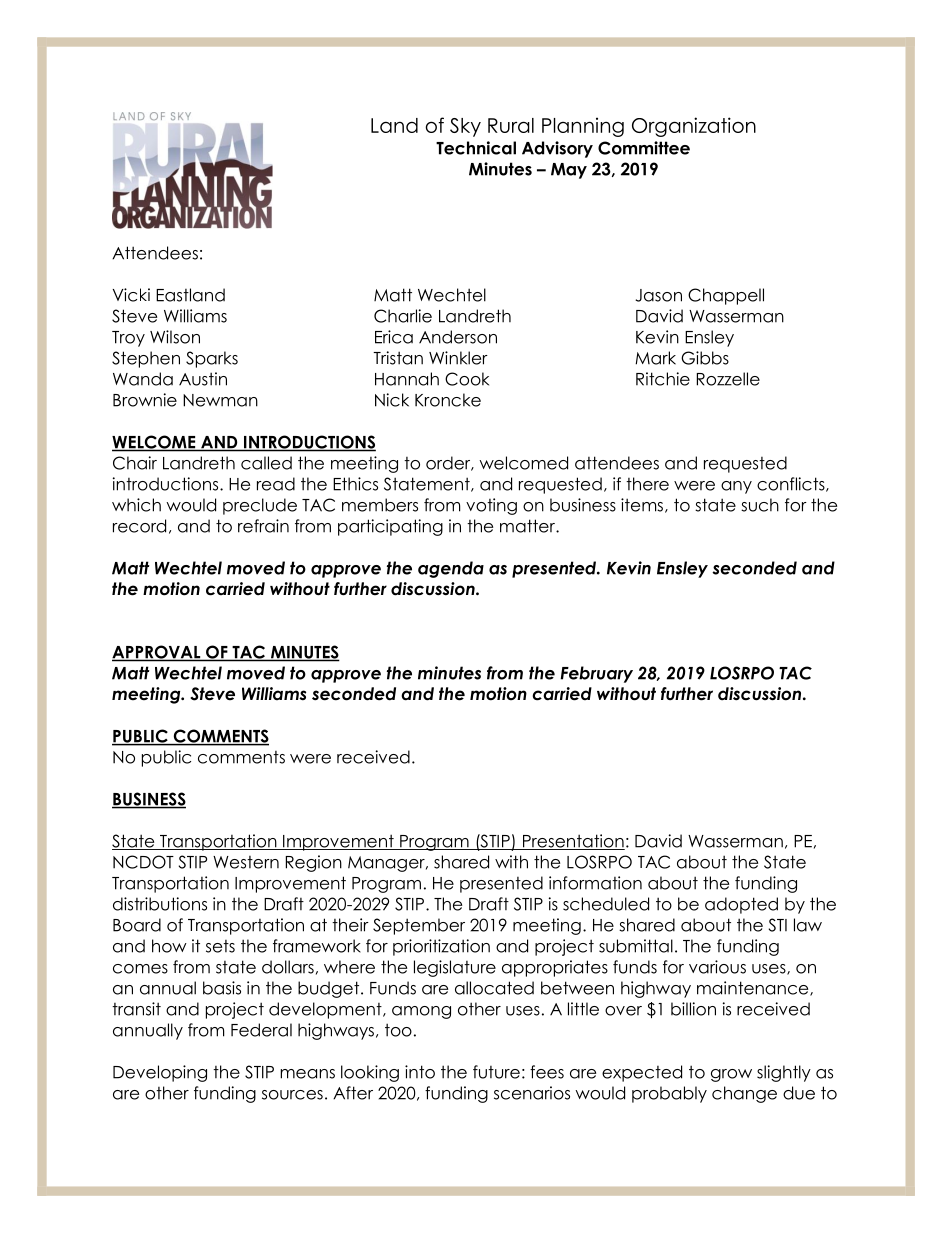  What do you see at coordinates (760, 505) in the page?
I see `such` at bounding box center [760, 505].
